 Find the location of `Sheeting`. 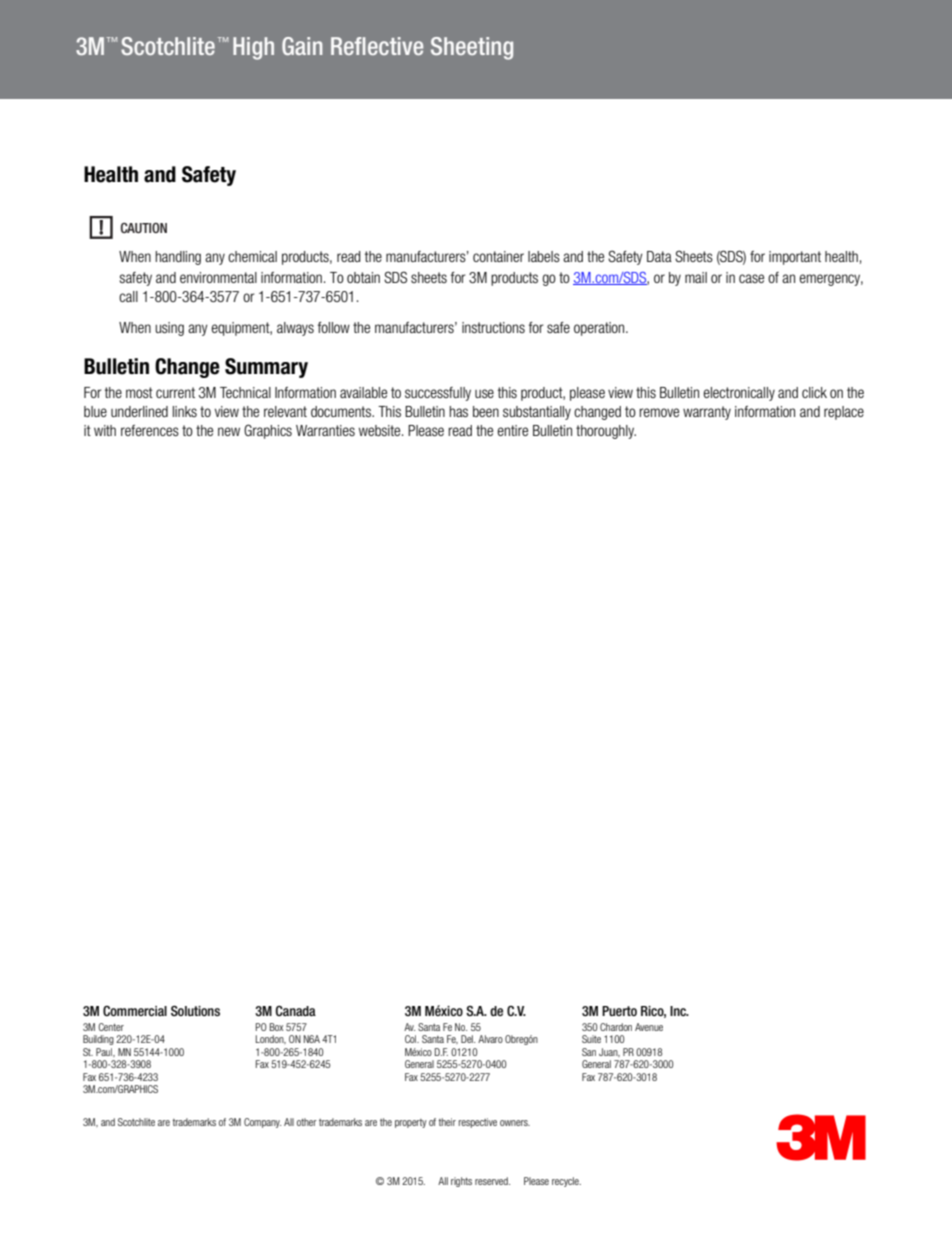

Sheeting is located at coordinates (472, 48).
